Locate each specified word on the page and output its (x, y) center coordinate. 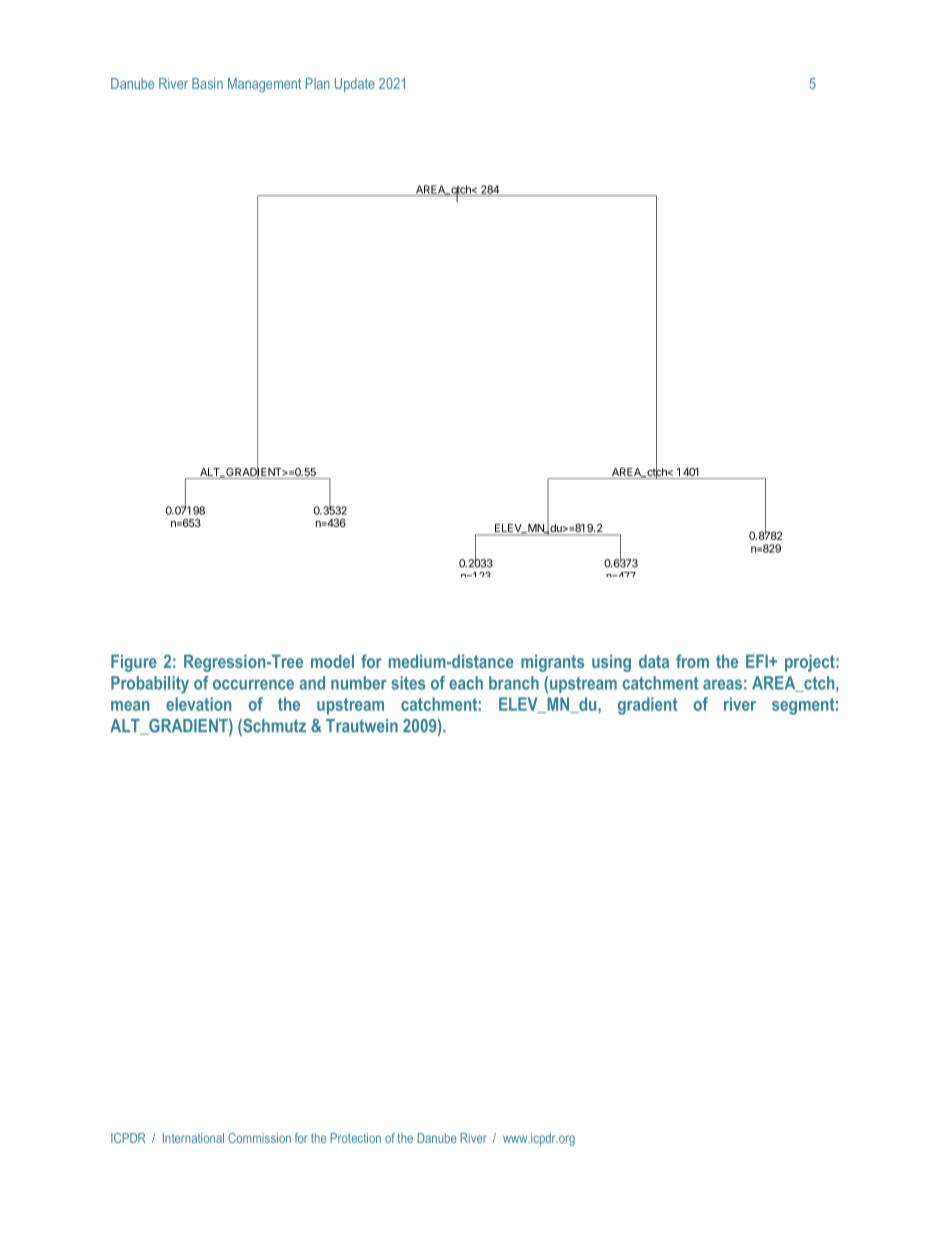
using (611, 663)
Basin (207, 83)
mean (130, 706)
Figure (134, 663)
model (332, 661)
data (654, 661)
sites (408, 683)
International (193, 1138)
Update (355, 85)
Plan (318, 83)
